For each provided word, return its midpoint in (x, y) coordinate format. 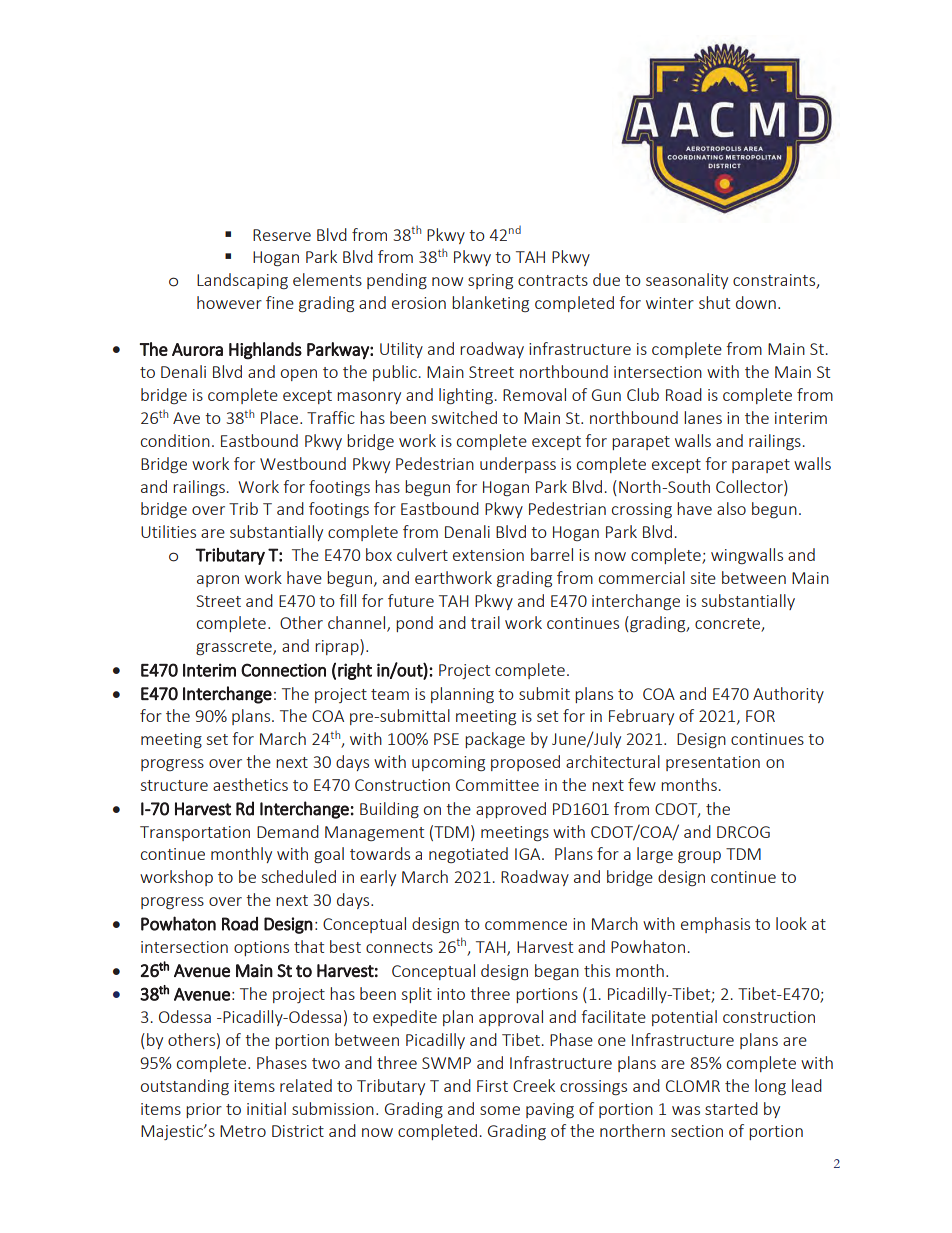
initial (266, 1108)
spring (490, 281)
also (731, 508)
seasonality (687, 281)
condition (175, 440)
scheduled (299, 876)
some (500, 1110)
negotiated (468, 855)
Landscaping (242, 281)
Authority (788, 695)
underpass (518, 465)
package (495, 740)
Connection (283, 670)
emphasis (715, 925)
